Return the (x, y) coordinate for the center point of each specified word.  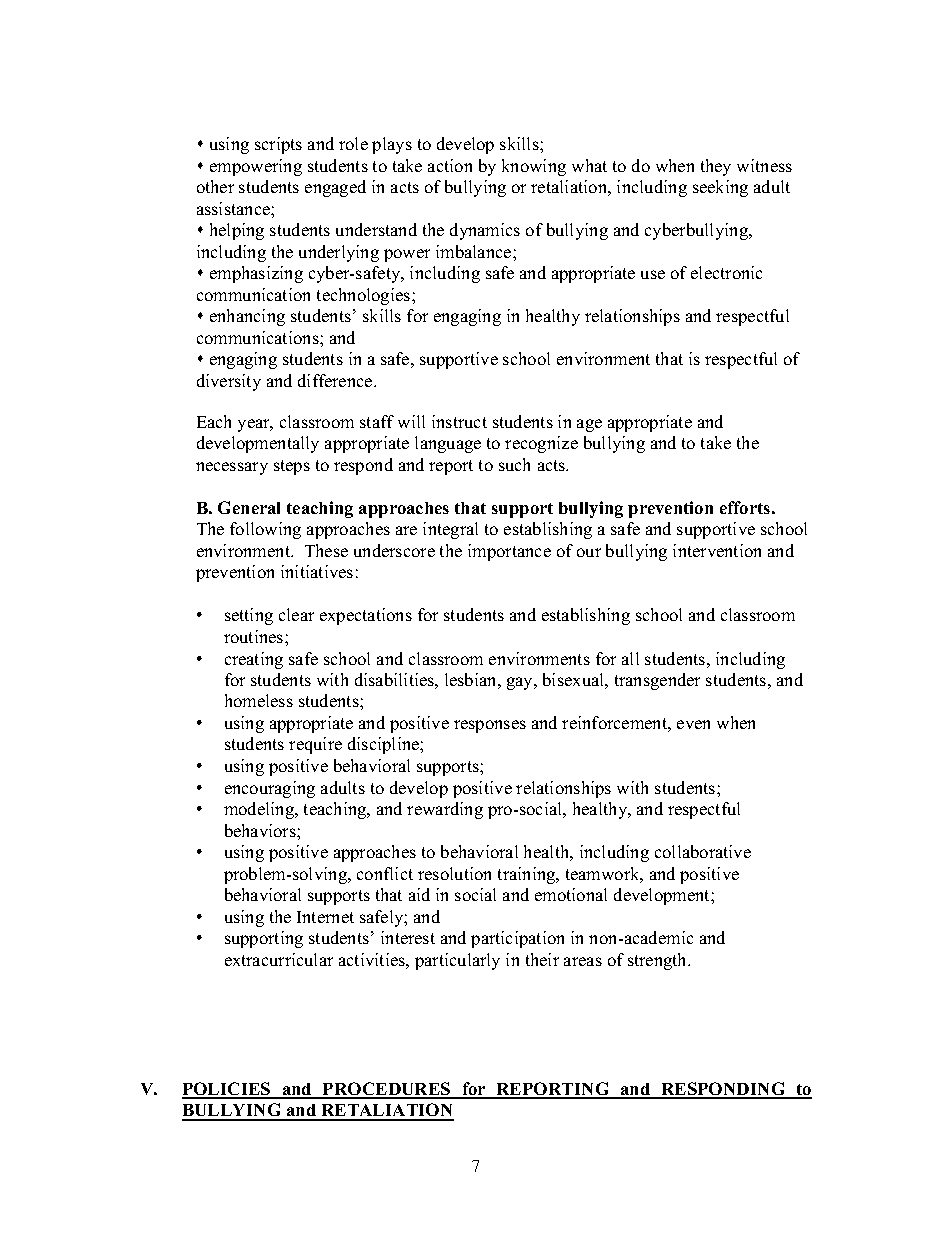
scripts (278, 145)
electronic (726, 272)
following (265, 530)
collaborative (703, 851)
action (450, 165)
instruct (459, 421)
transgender (657, 681)
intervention (717, 550)
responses (490, 726)
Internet (325, 917)
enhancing (247, 317)
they (716, 167)
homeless (259, 700)
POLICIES (227, 1090)
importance (509, 552)
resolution (454, 873)
